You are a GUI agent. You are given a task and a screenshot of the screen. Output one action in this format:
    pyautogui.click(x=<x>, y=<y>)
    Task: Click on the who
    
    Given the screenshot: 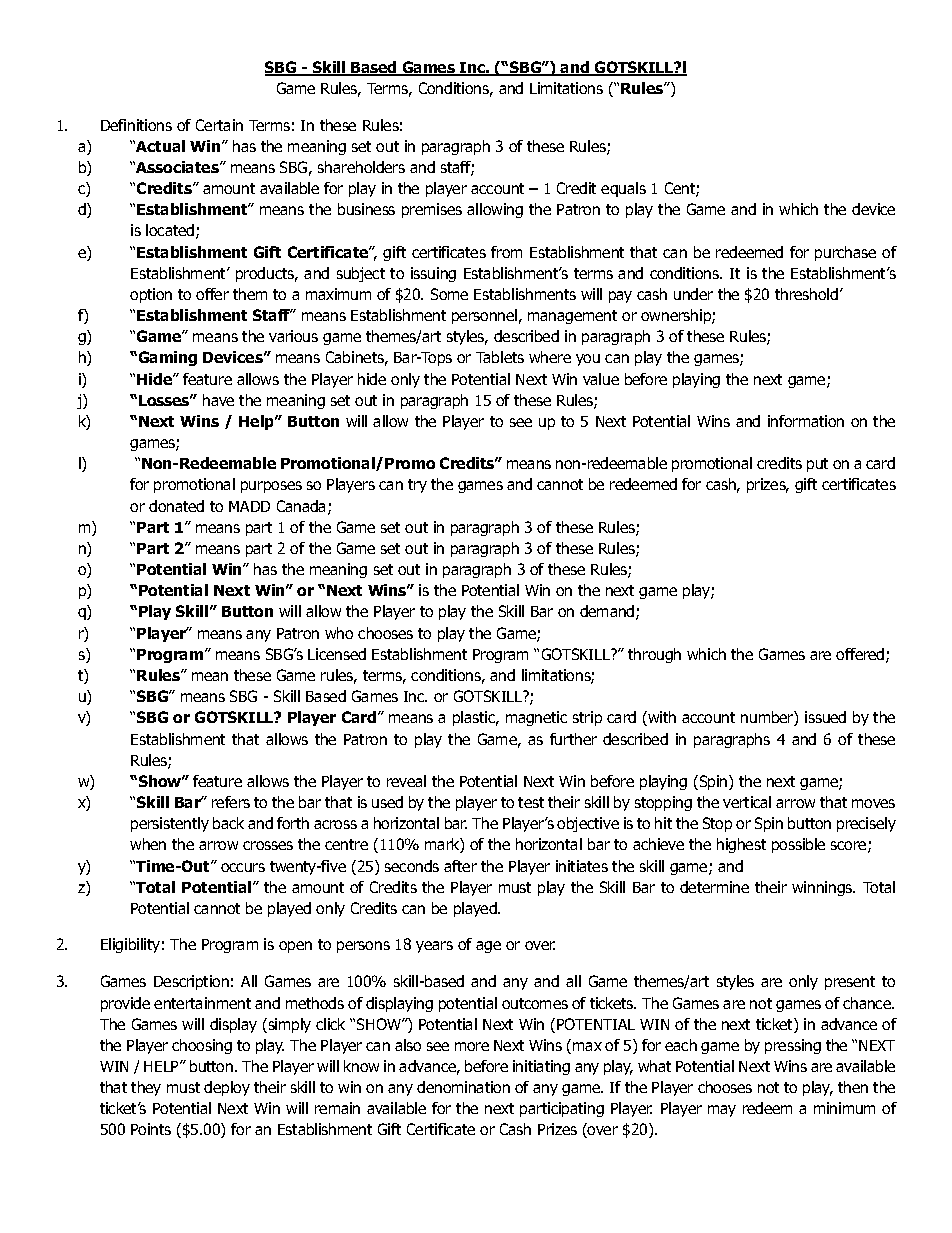 What is the action you would take?
    pyautogui.click(x=339, y=633)
